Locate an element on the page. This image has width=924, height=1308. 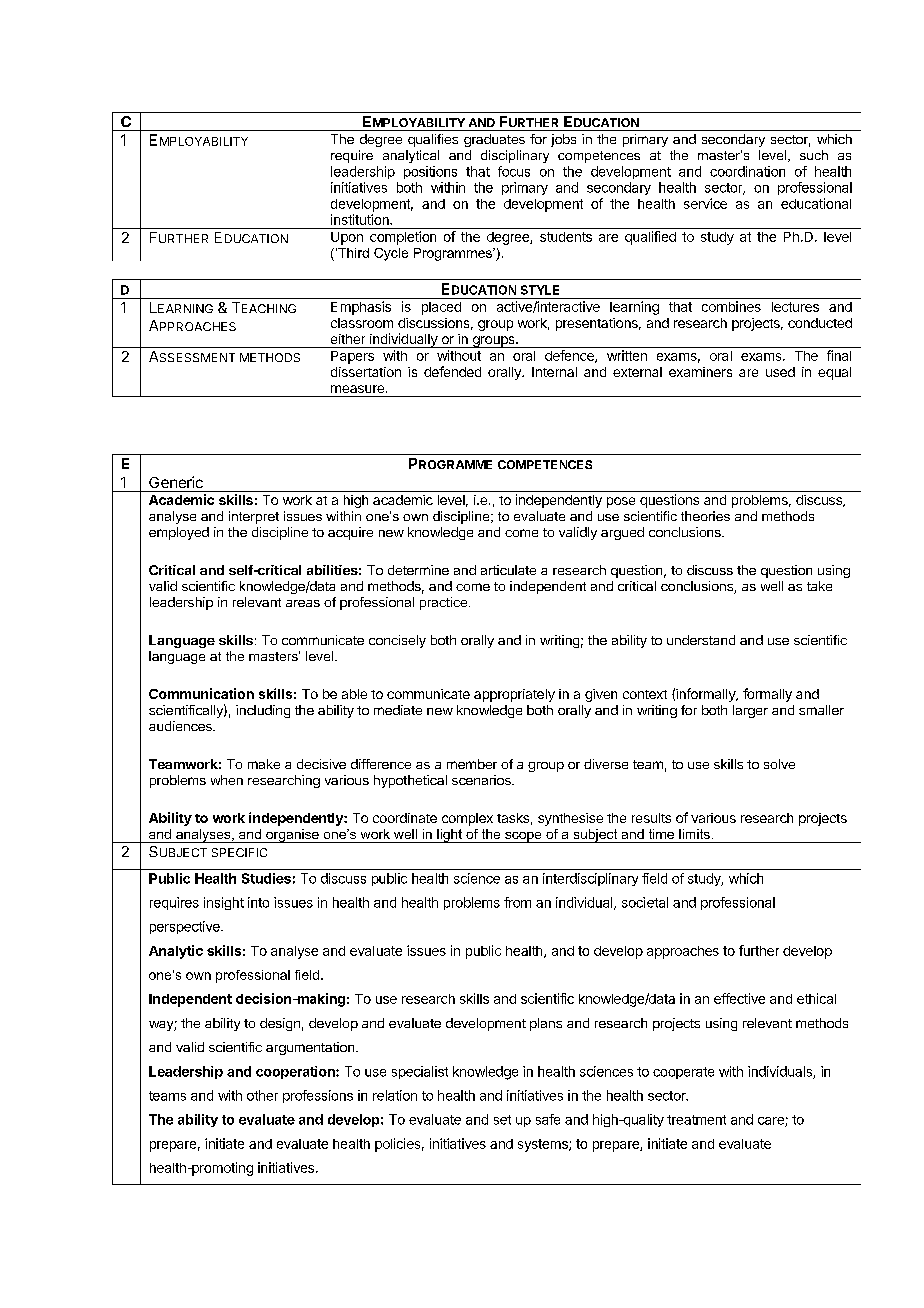
coordination is located at coordinates (747, 171).
